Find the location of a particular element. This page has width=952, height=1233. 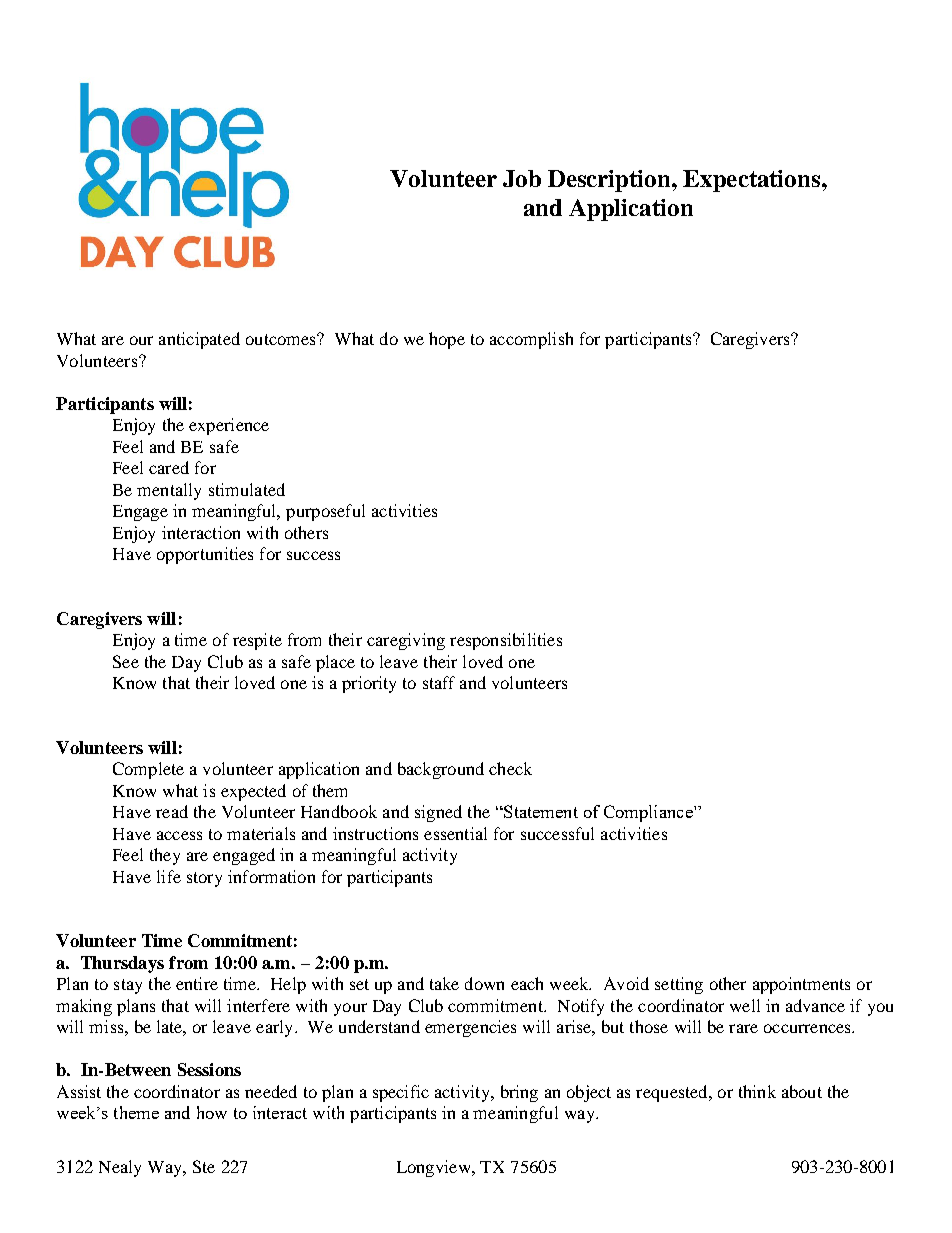

See is located at coordinates (126, 661).
